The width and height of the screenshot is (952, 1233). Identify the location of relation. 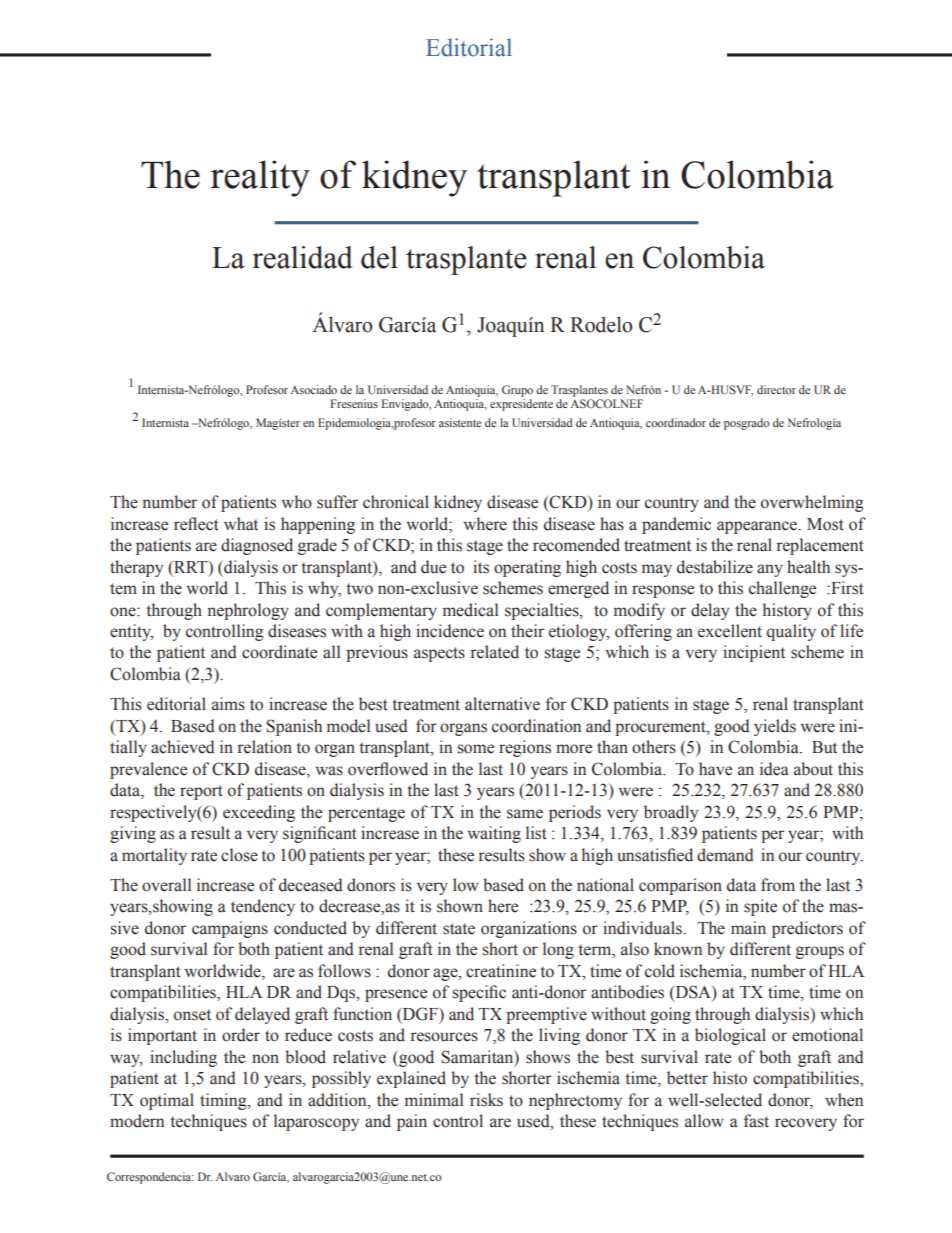
(265, 747).
